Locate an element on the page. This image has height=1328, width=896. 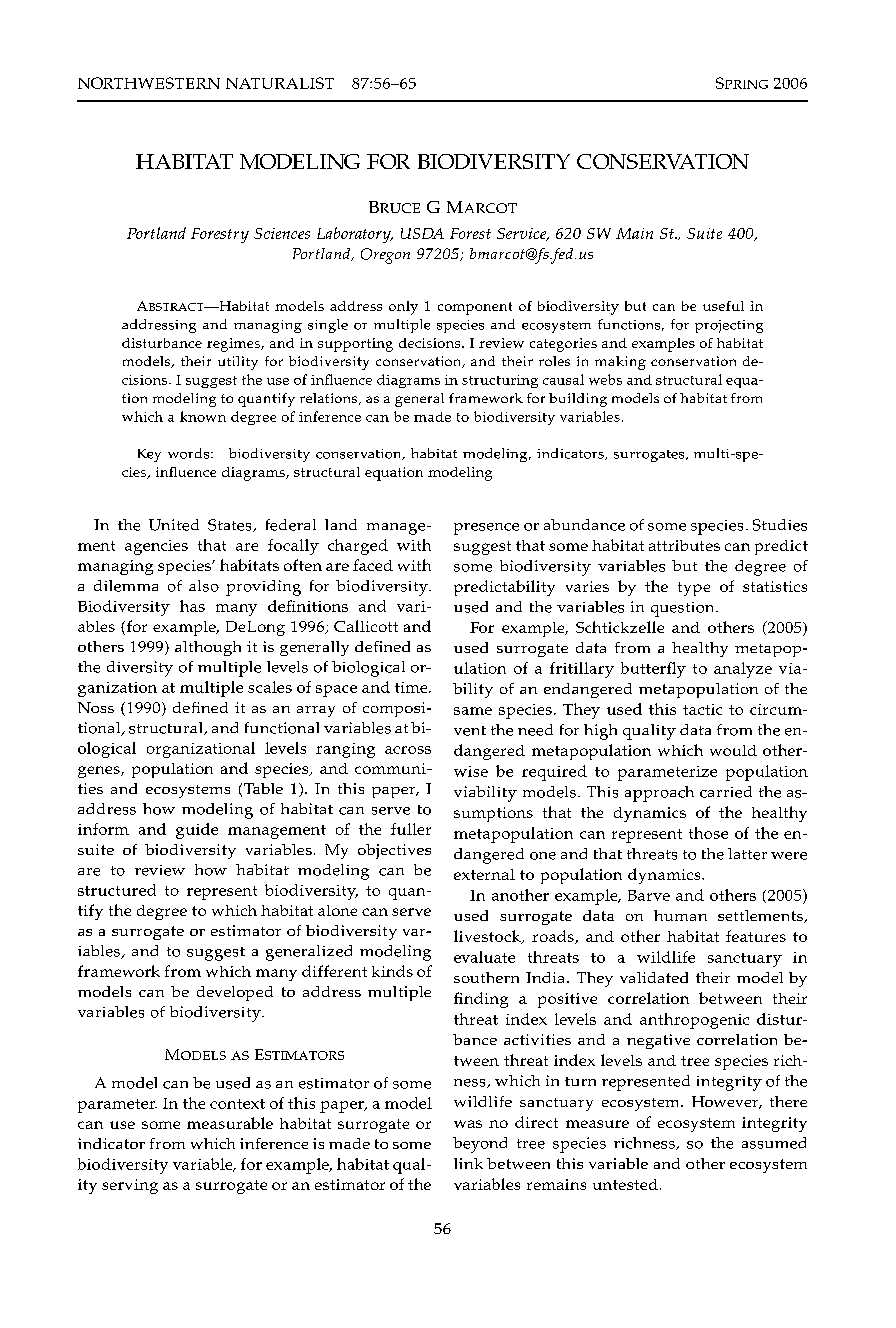
time is located at coordinates (412, 687).
